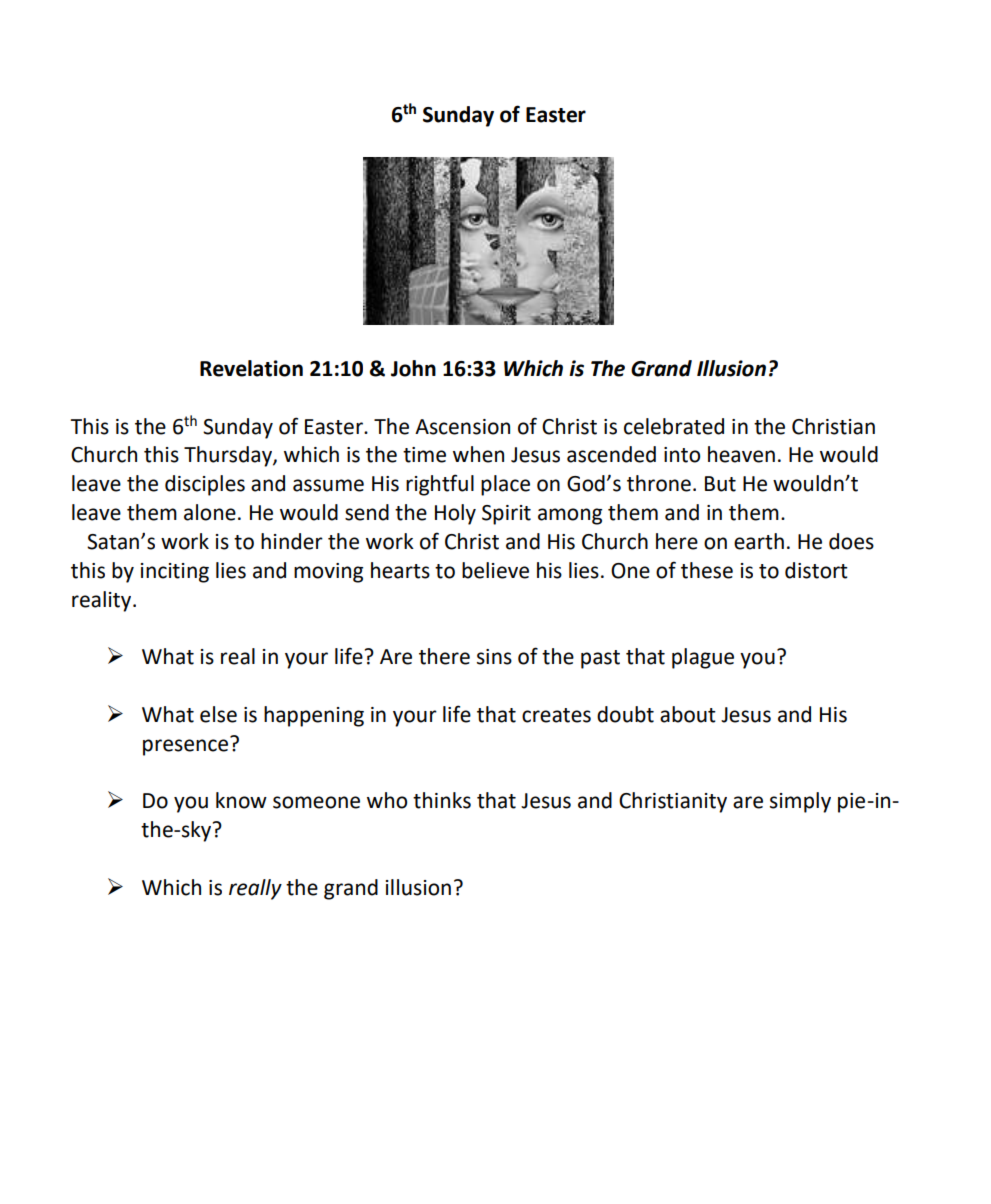  Describe the element at coordinates (218, 714) in the image. I see `else` at that location.
